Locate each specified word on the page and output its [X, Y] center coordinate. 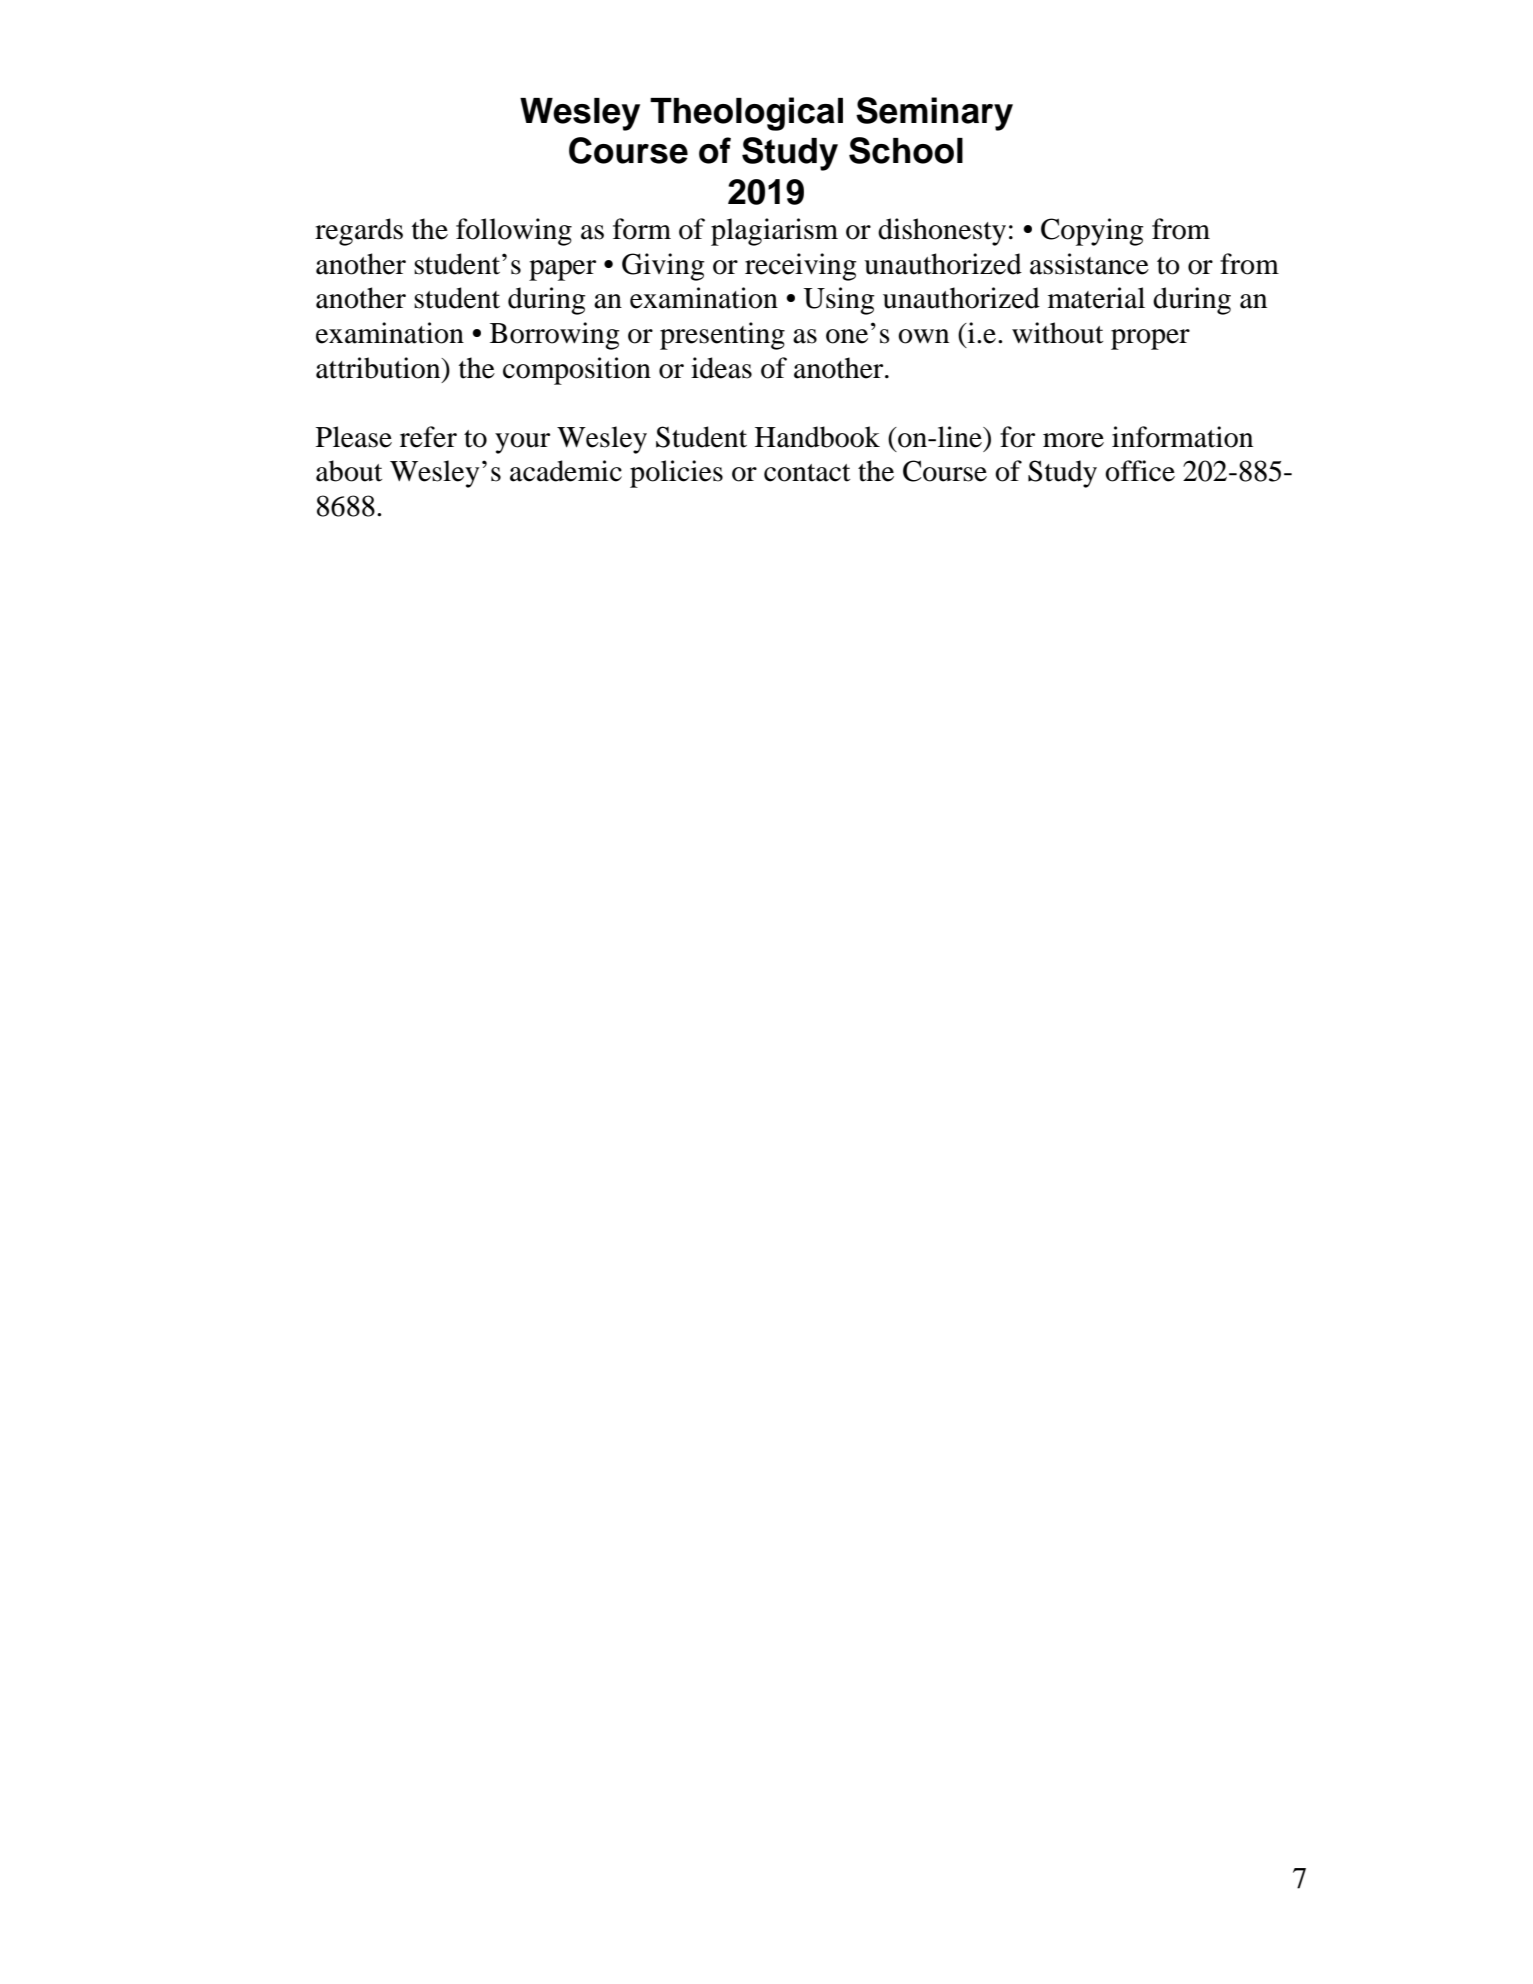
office [1140, 471]
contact [807, 473]
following [514, 232]
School [906, 150]
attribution [379, 368]
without [1058, 333]
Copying [1092, 232]
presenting [722, 336]
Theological [746, 114]
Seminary [934, 114]
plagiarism [774, 232]
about [349, 471]
